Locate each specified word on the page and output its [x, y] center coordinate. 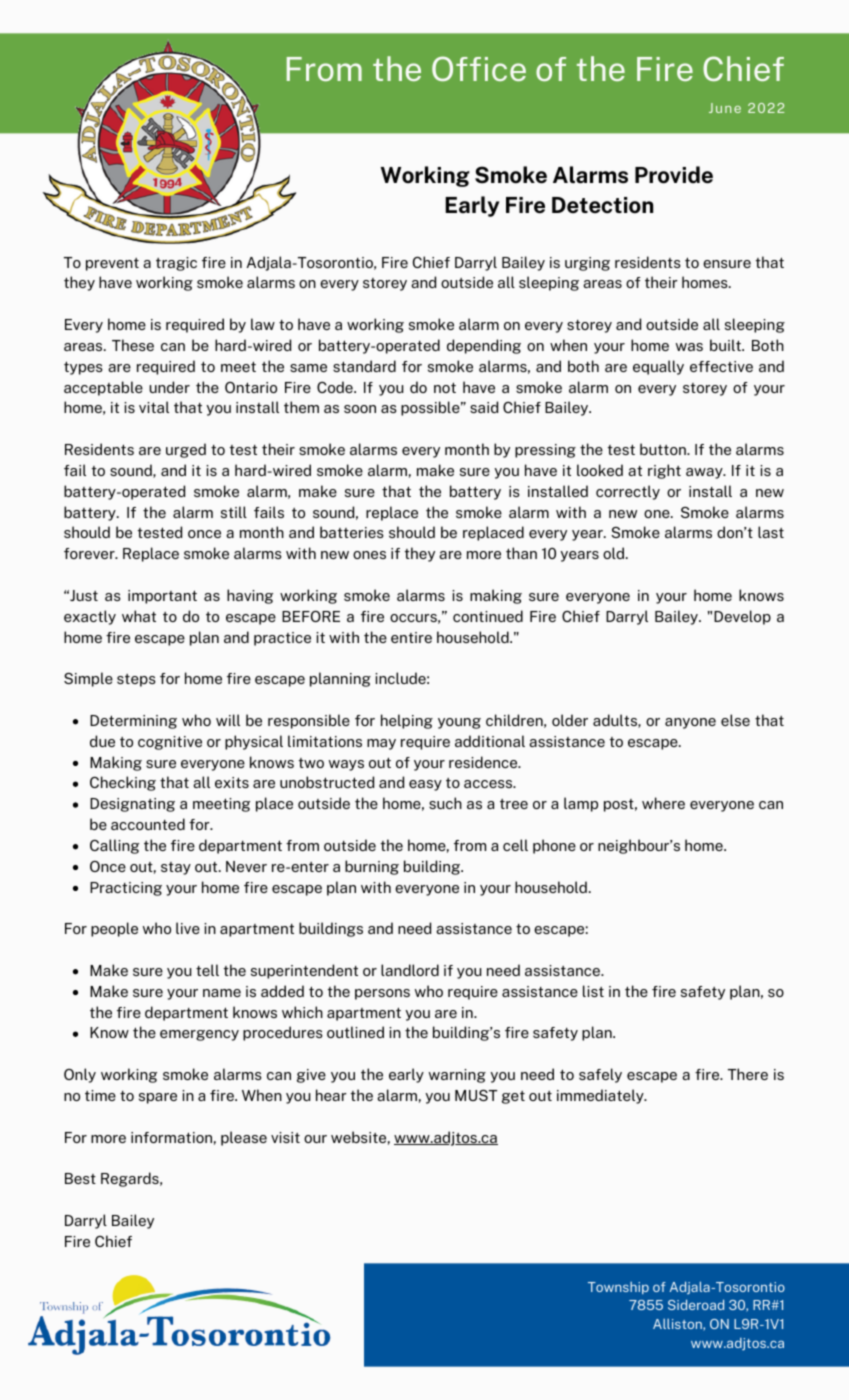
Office [479, 68]
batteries [352, 532]
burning [372, 867]
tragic [176, 264]
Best [80, 1178]
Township [618, 1288]
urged [186, 450]
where [663, 803]
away [705, 473]
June [725, 108]
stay [176, 868]
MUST [476, 1095]
